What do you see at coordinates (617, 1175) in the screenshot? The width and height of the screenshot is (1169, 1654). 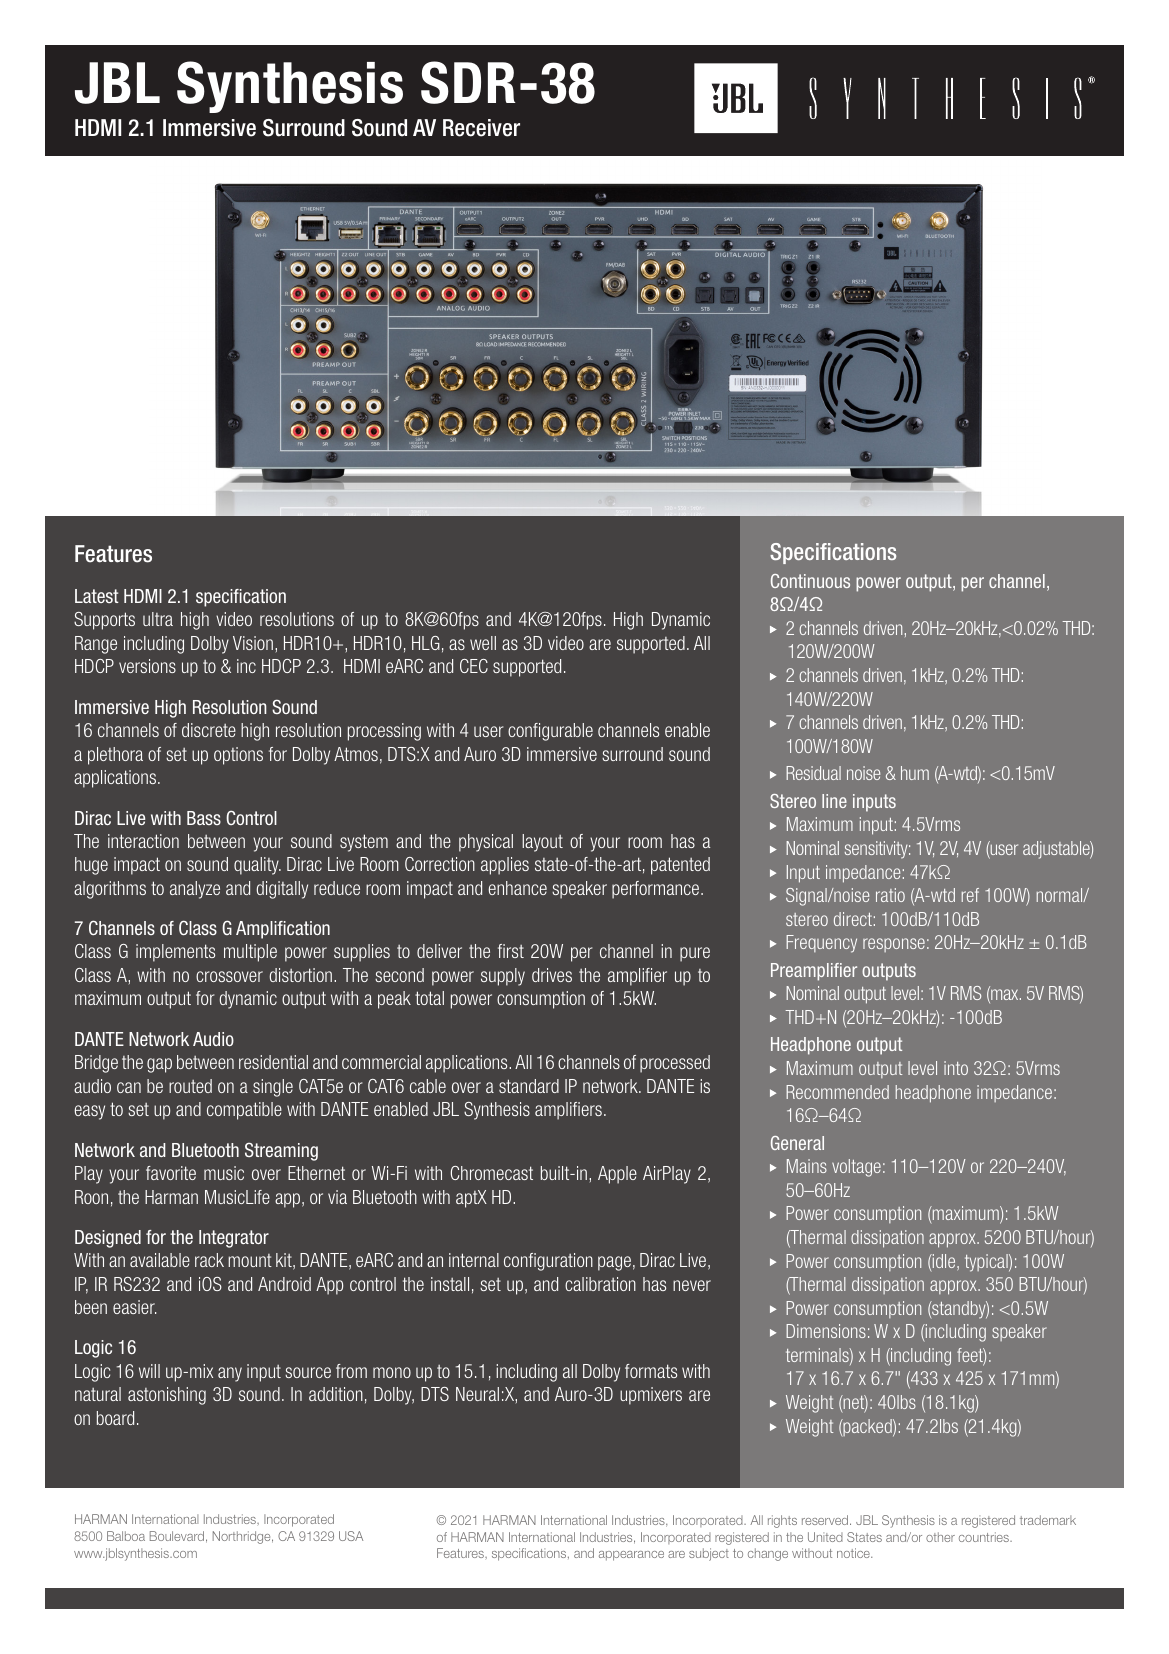 I see `Apple` at bounding box center [617, 1175].
